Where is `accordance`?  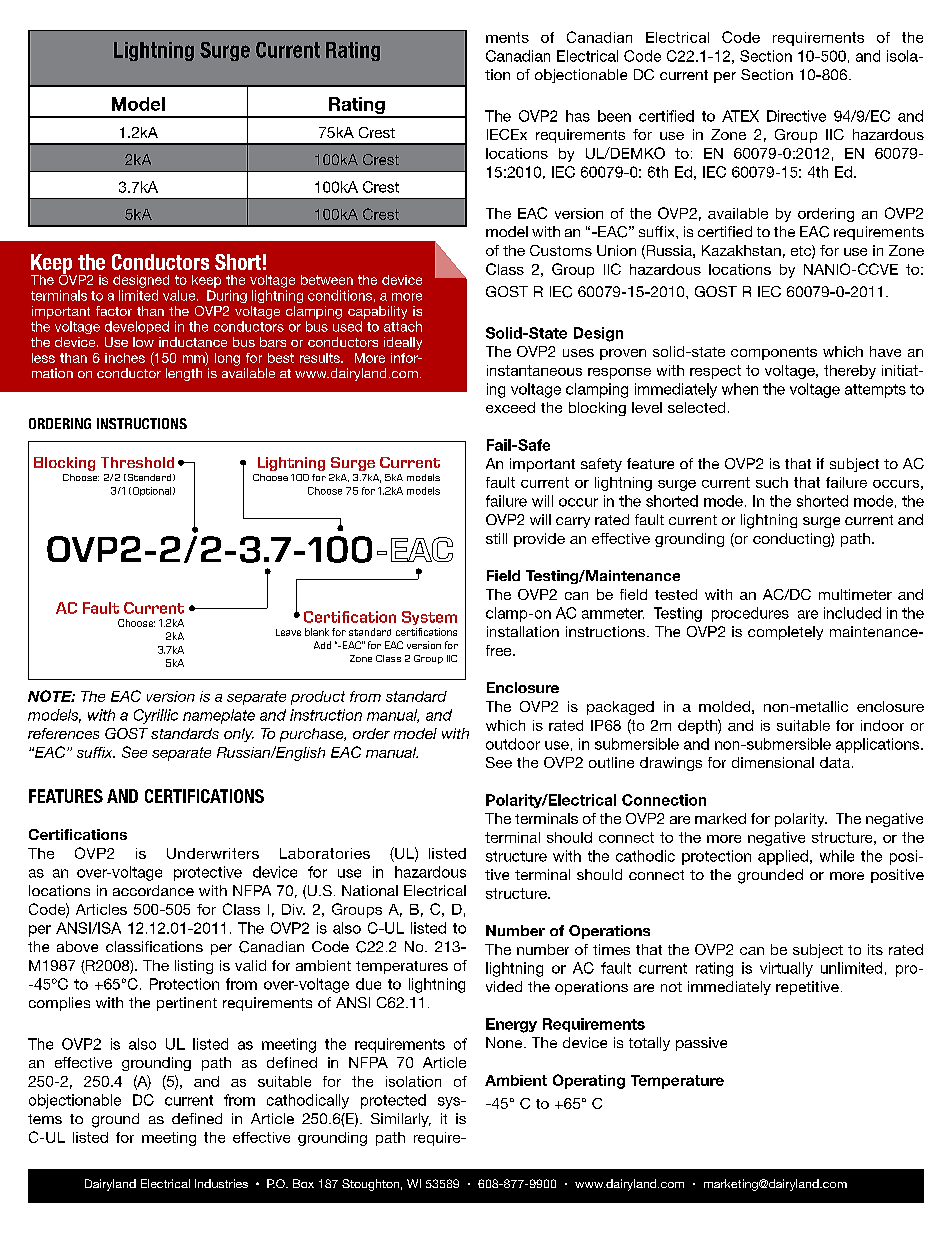 accordance is located at coordinates (153, 890).
